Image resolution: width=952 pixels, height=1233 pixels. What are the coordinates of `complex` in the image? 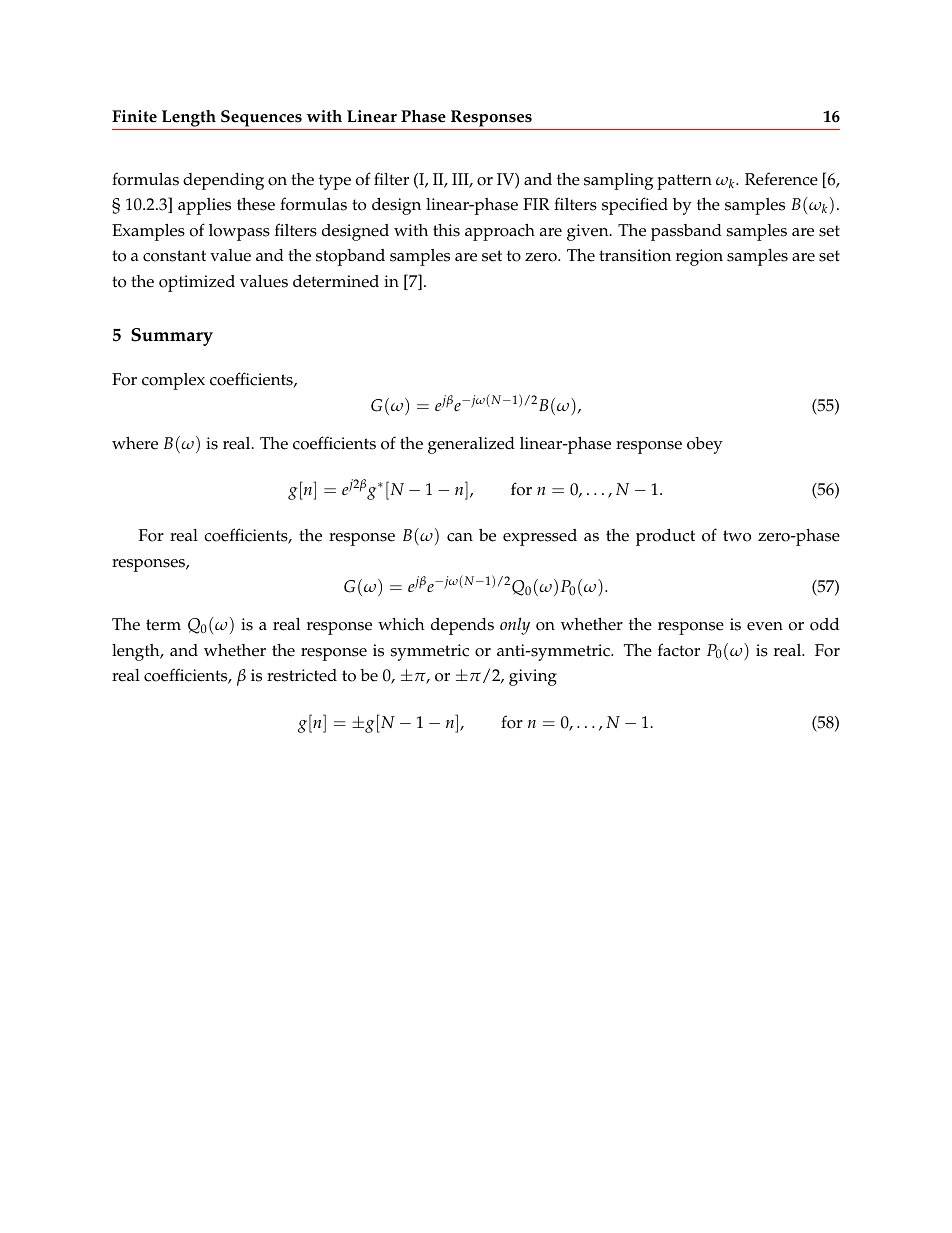 It's located at (173, 381).
